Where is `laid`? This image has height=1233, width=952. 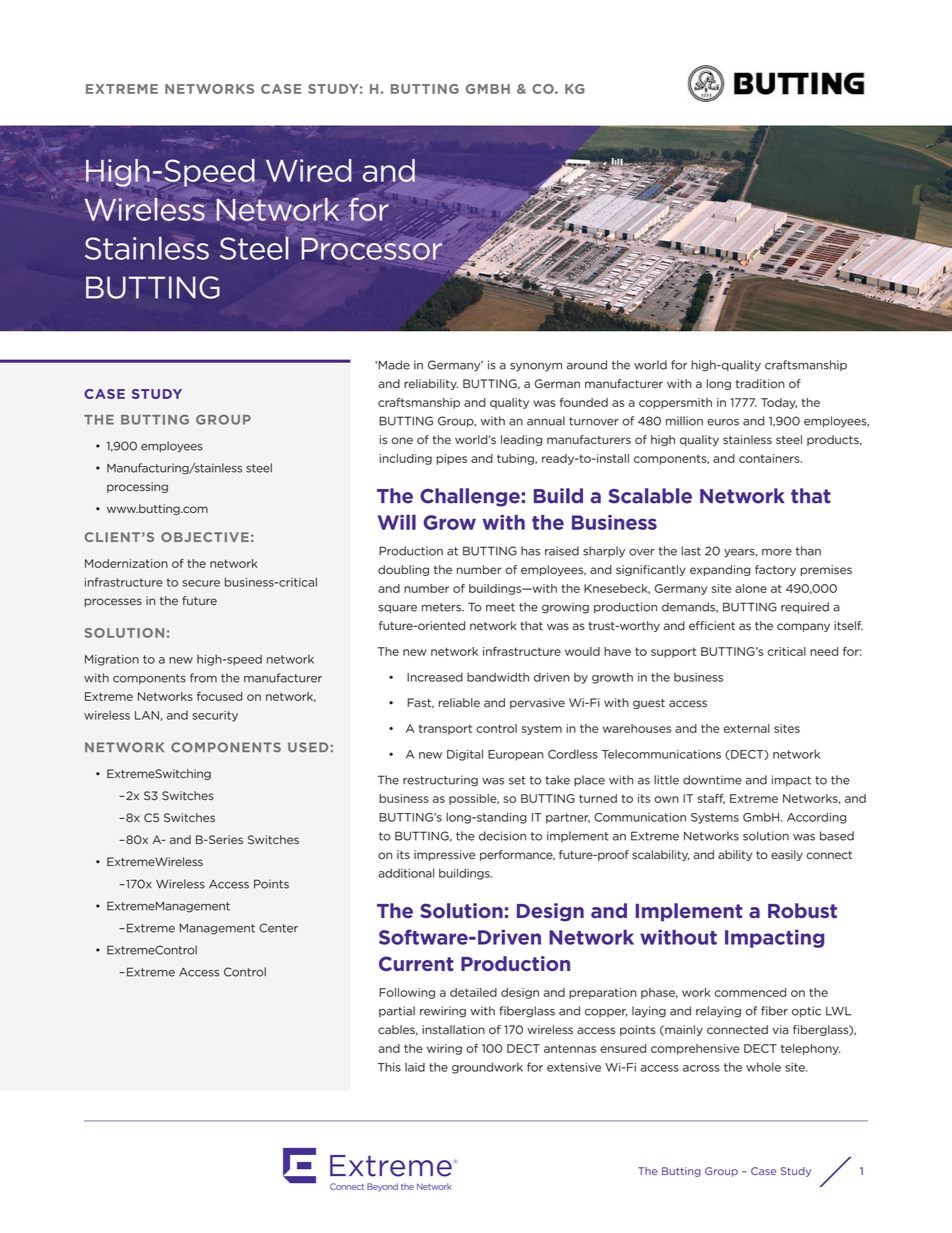
laid is located at coordinates (415, 1067).
